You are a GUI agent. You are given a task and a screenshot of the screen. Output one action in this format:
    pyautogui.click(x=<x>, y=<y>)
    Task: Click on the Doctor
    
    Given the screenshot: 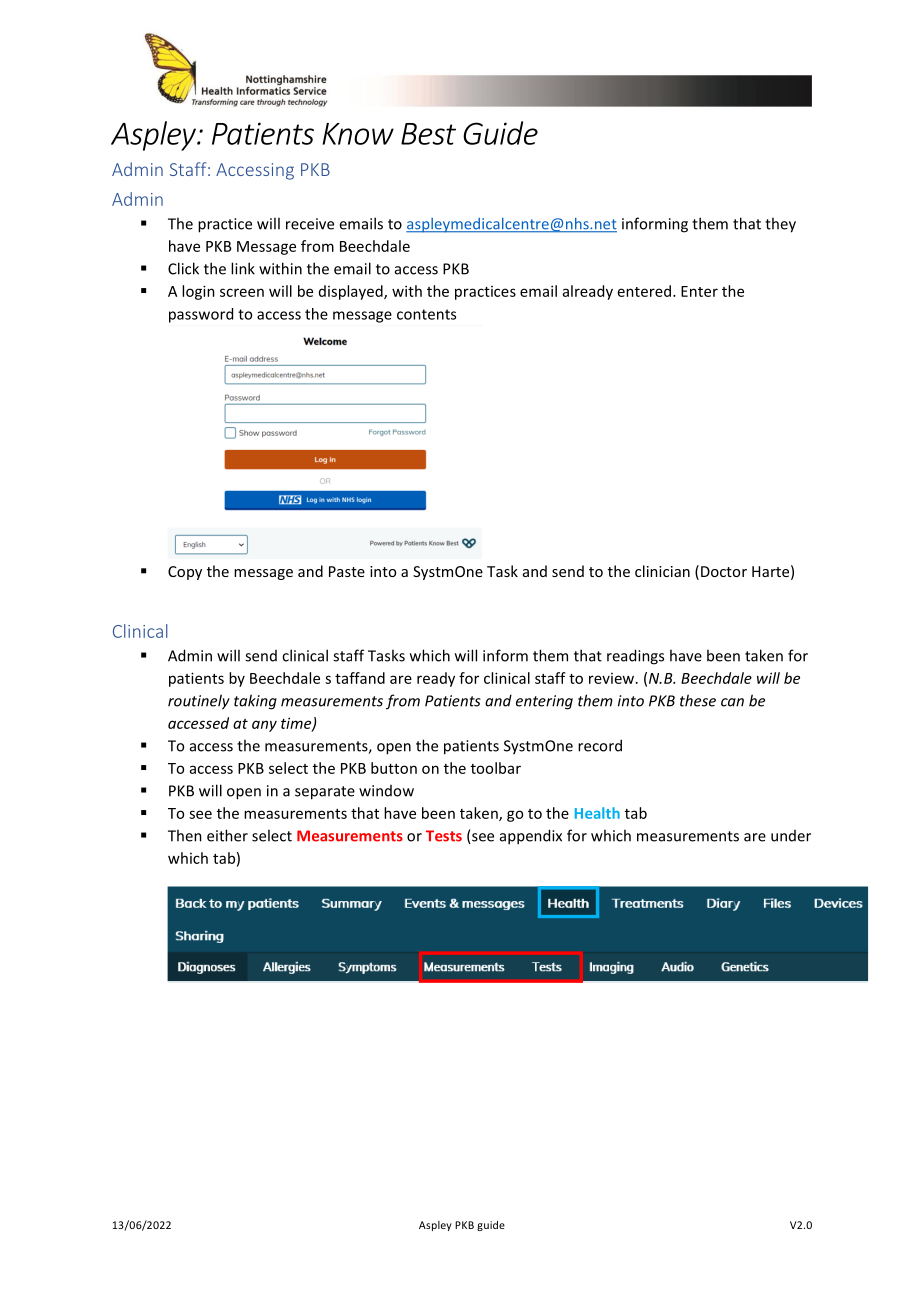 What is the action you would take?
    pyautogui.click(x=724, y=571)
